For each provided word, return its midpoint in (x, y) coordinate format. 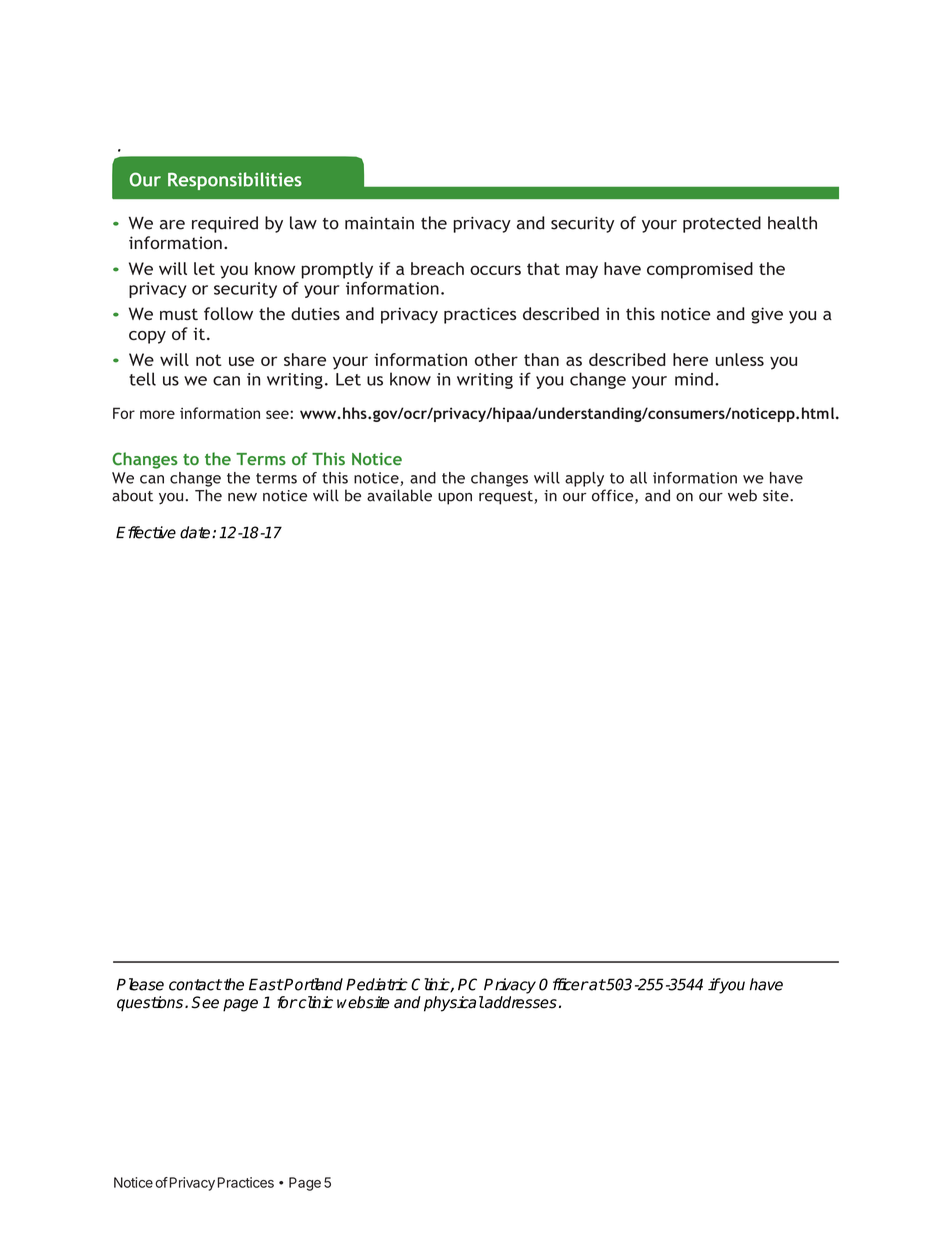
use (241, 361)
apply (584, 479)
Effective (146, 532)
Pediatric (377, 984)
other (496, 359)
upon (455, 499)
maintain (379, 223)
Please (140, 984)
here (690, 359)
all (638, 478)
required (225, 224)
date (196, 532)
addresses (520, 1002)
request (507, 498)
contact (195, 985)
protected (722, 224)
